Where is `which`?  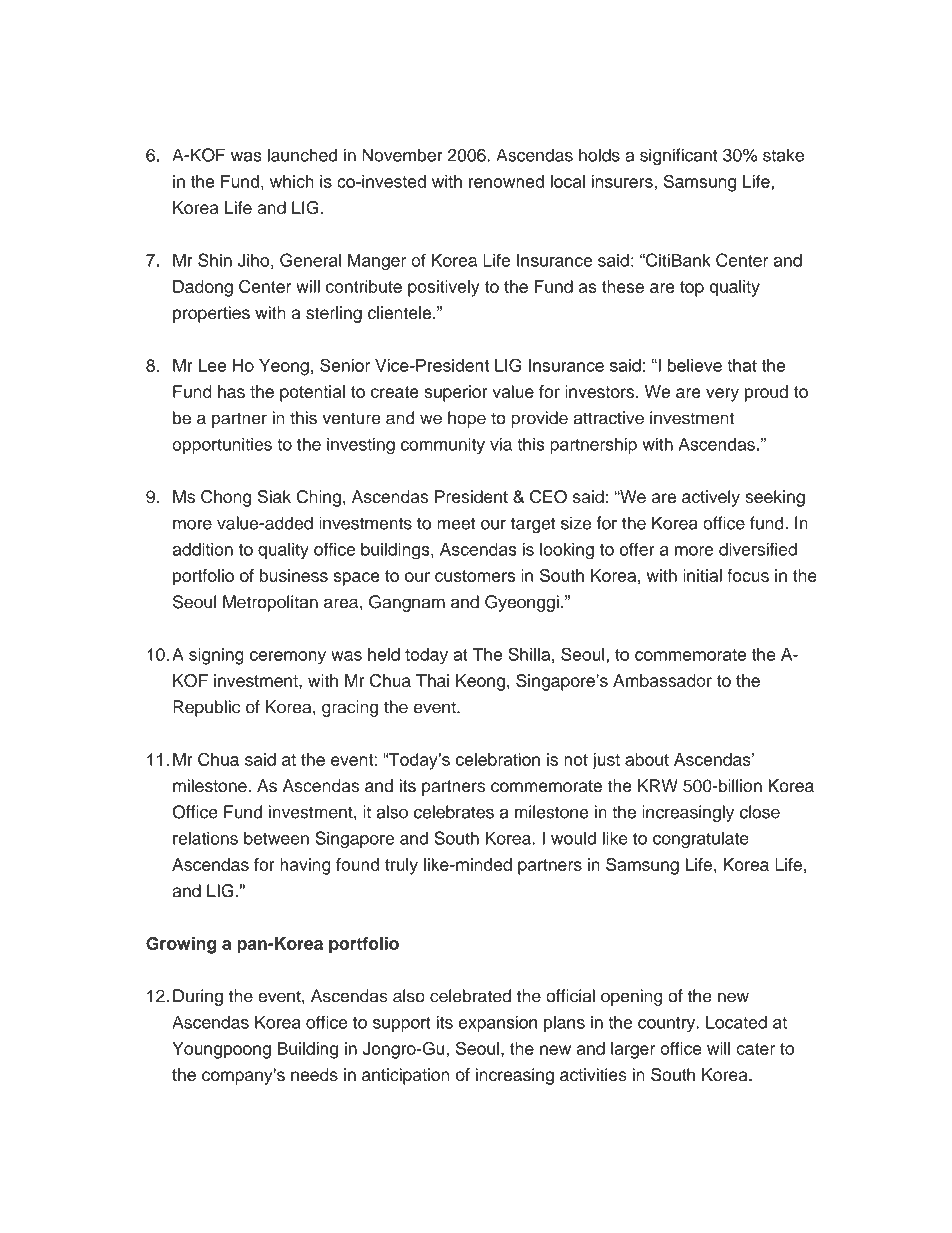
which is located at coordinates (292, 181).
